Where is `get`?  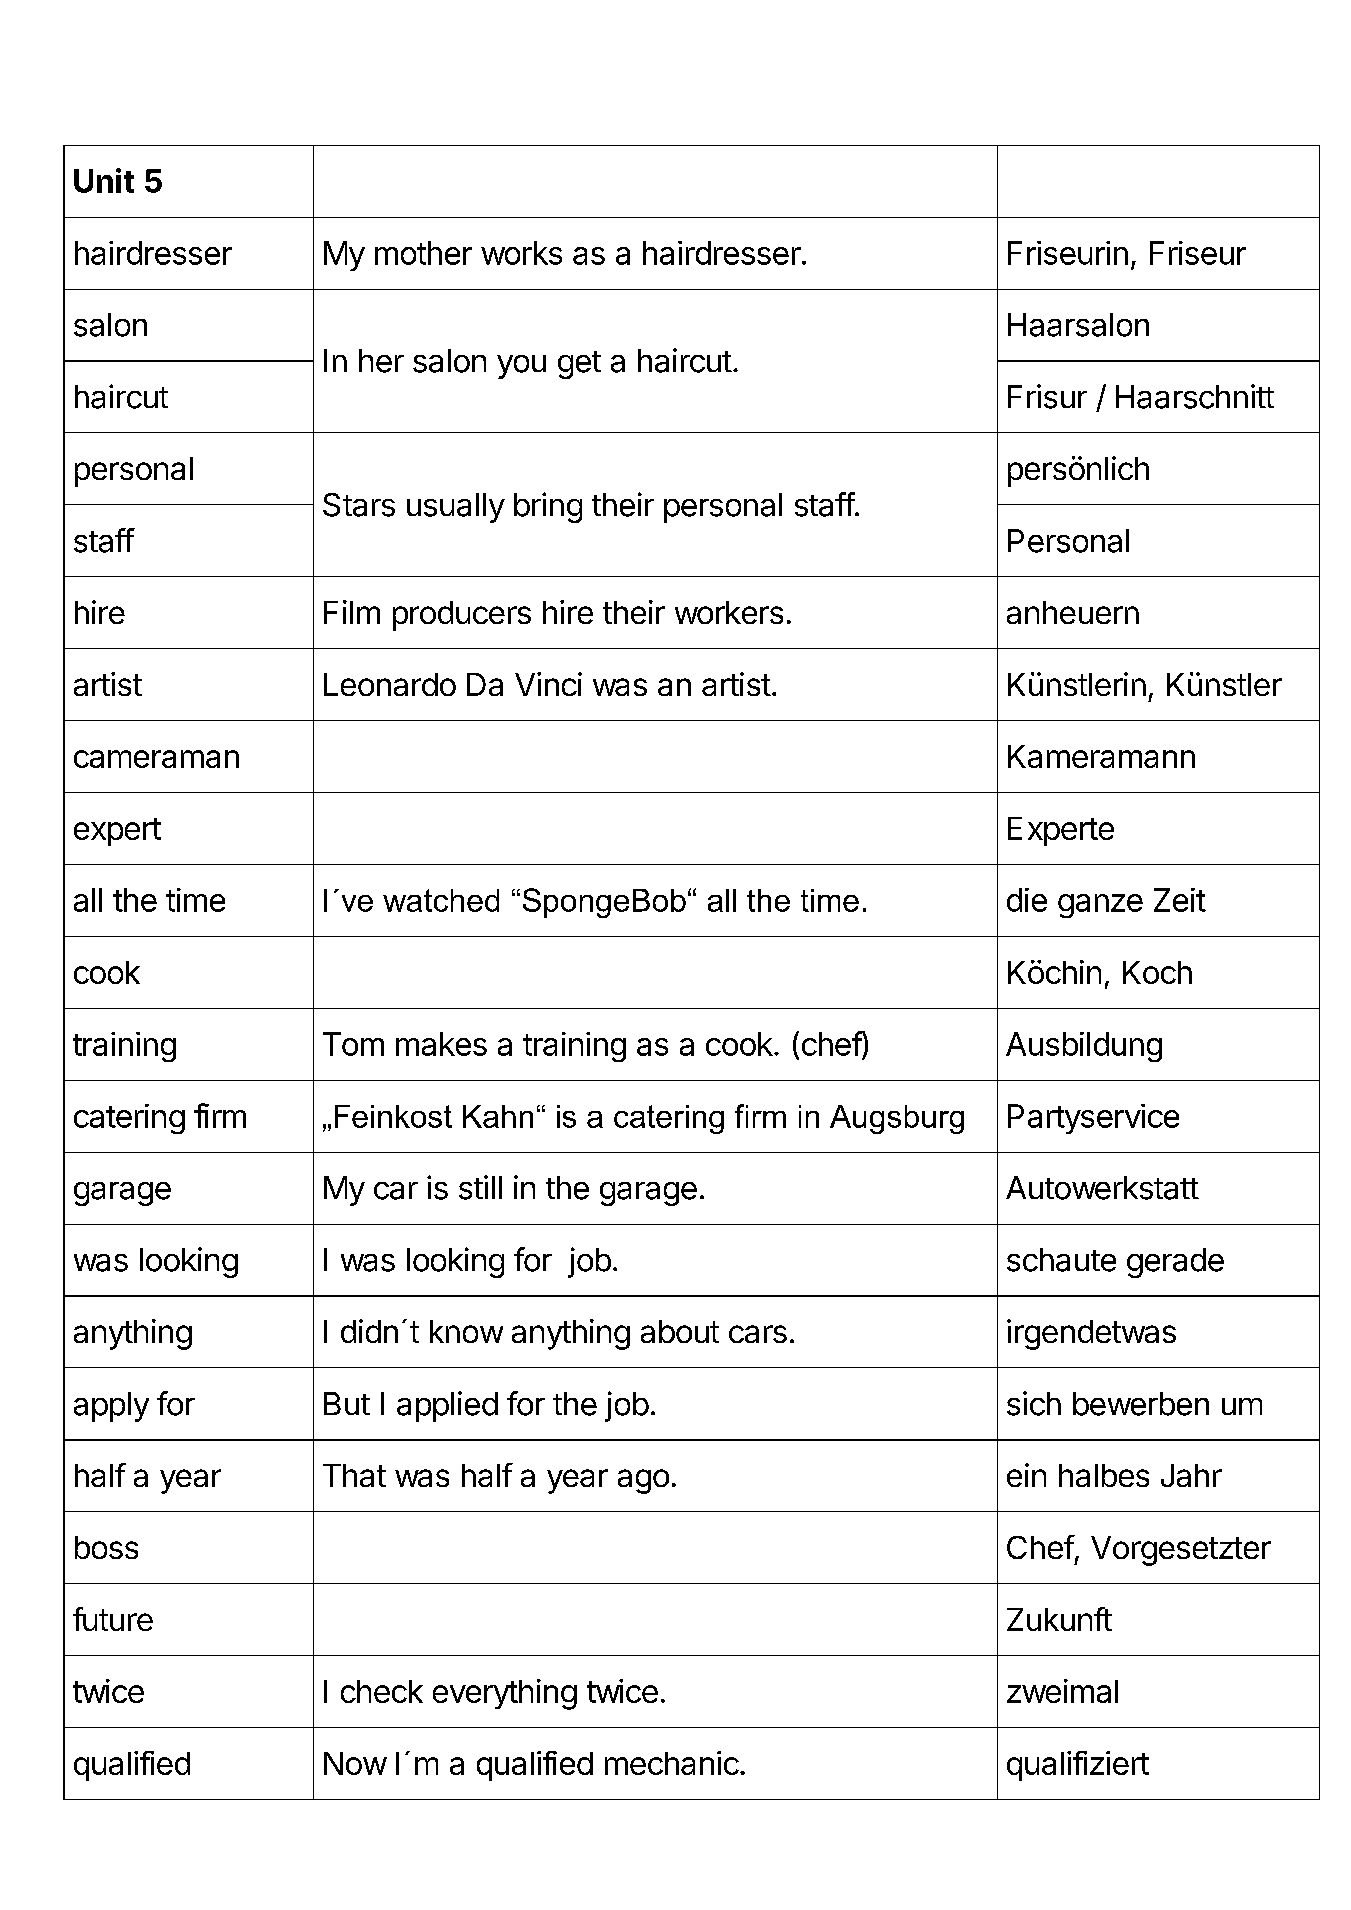 get is located at coordinates (579, 365).
